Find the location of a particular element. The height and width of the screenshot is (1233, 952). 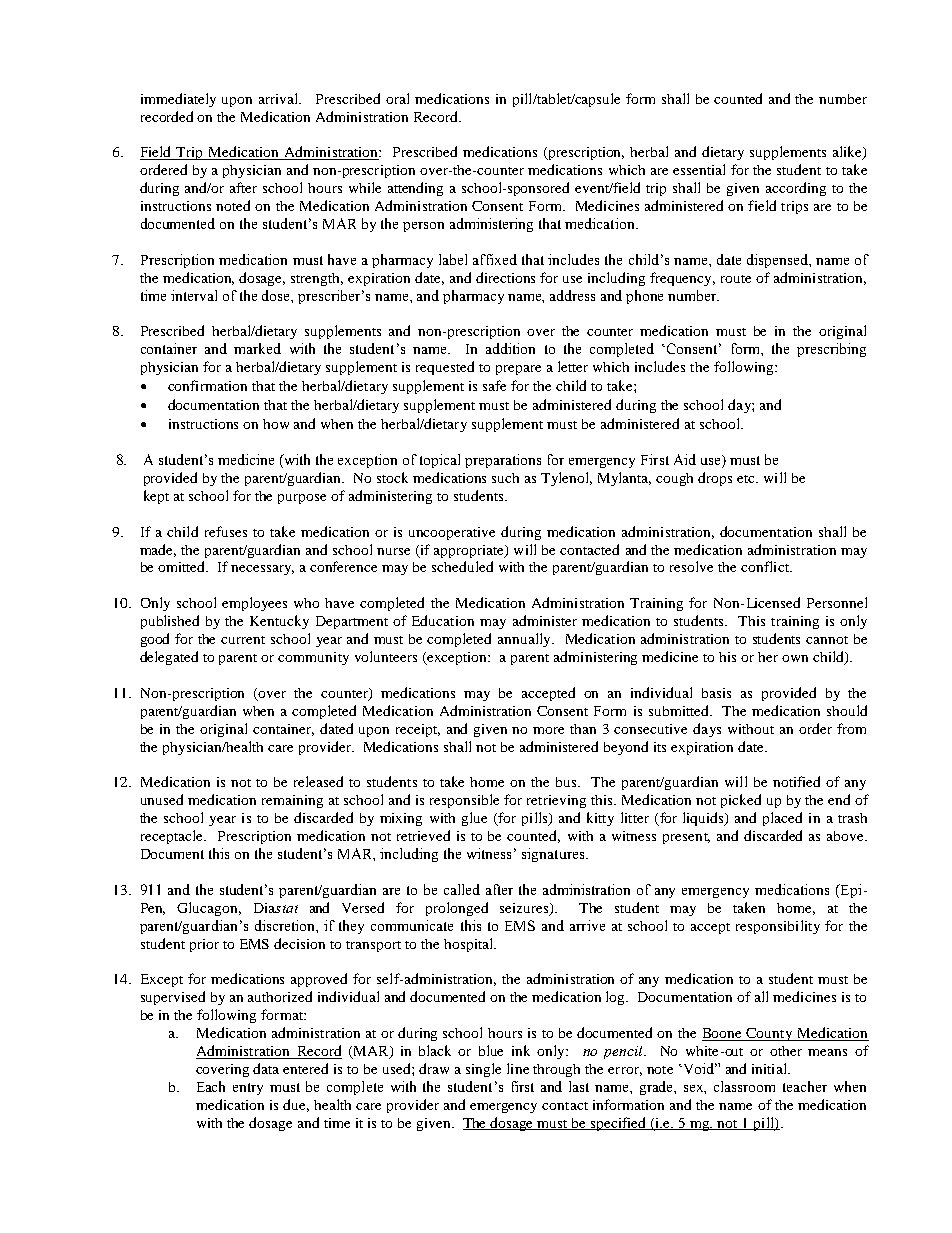

line is located at coordinates (518, 1068).
